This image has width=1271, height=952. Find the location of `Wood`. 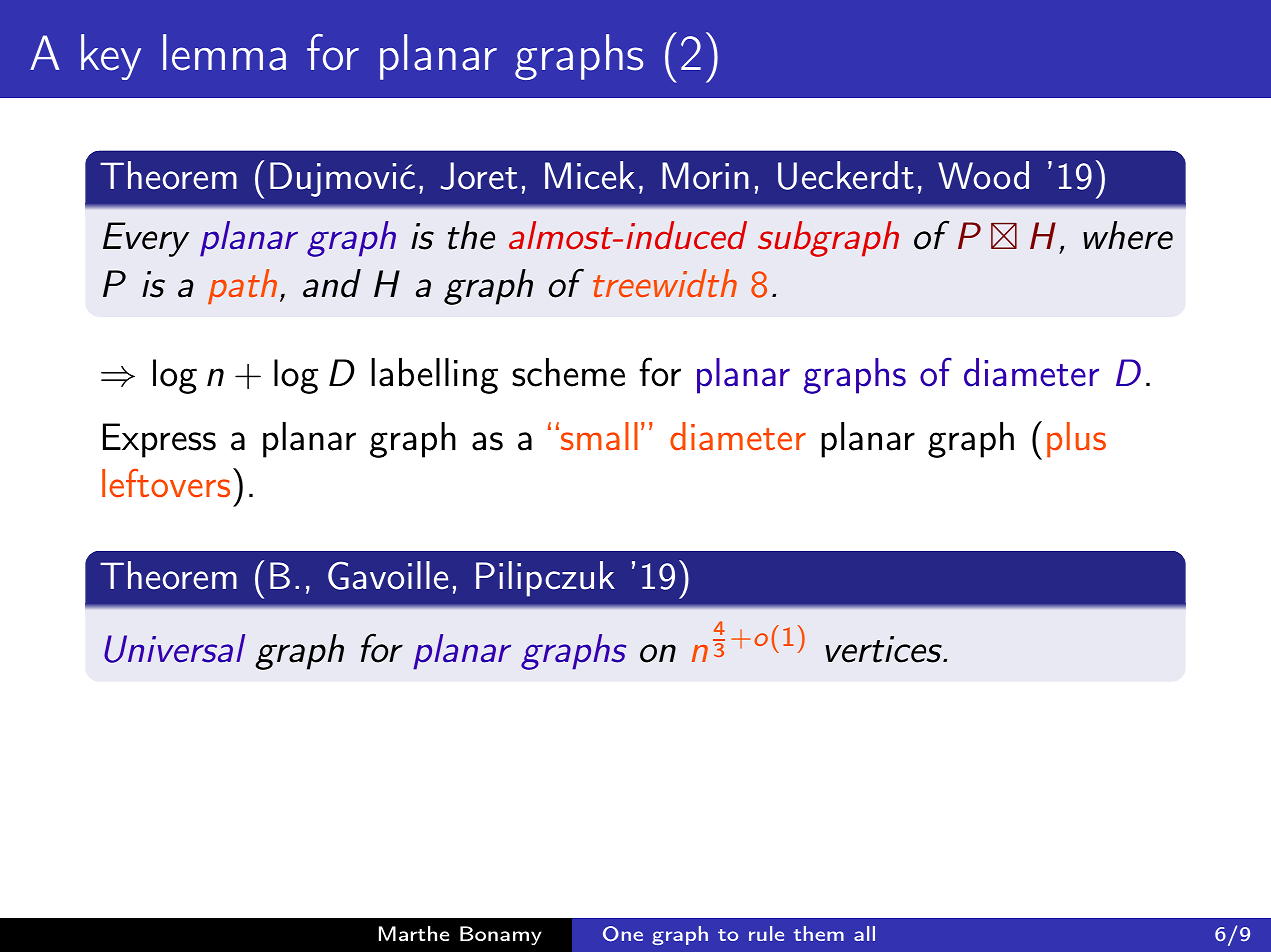

Wood is located at coordinates (983, 175).
